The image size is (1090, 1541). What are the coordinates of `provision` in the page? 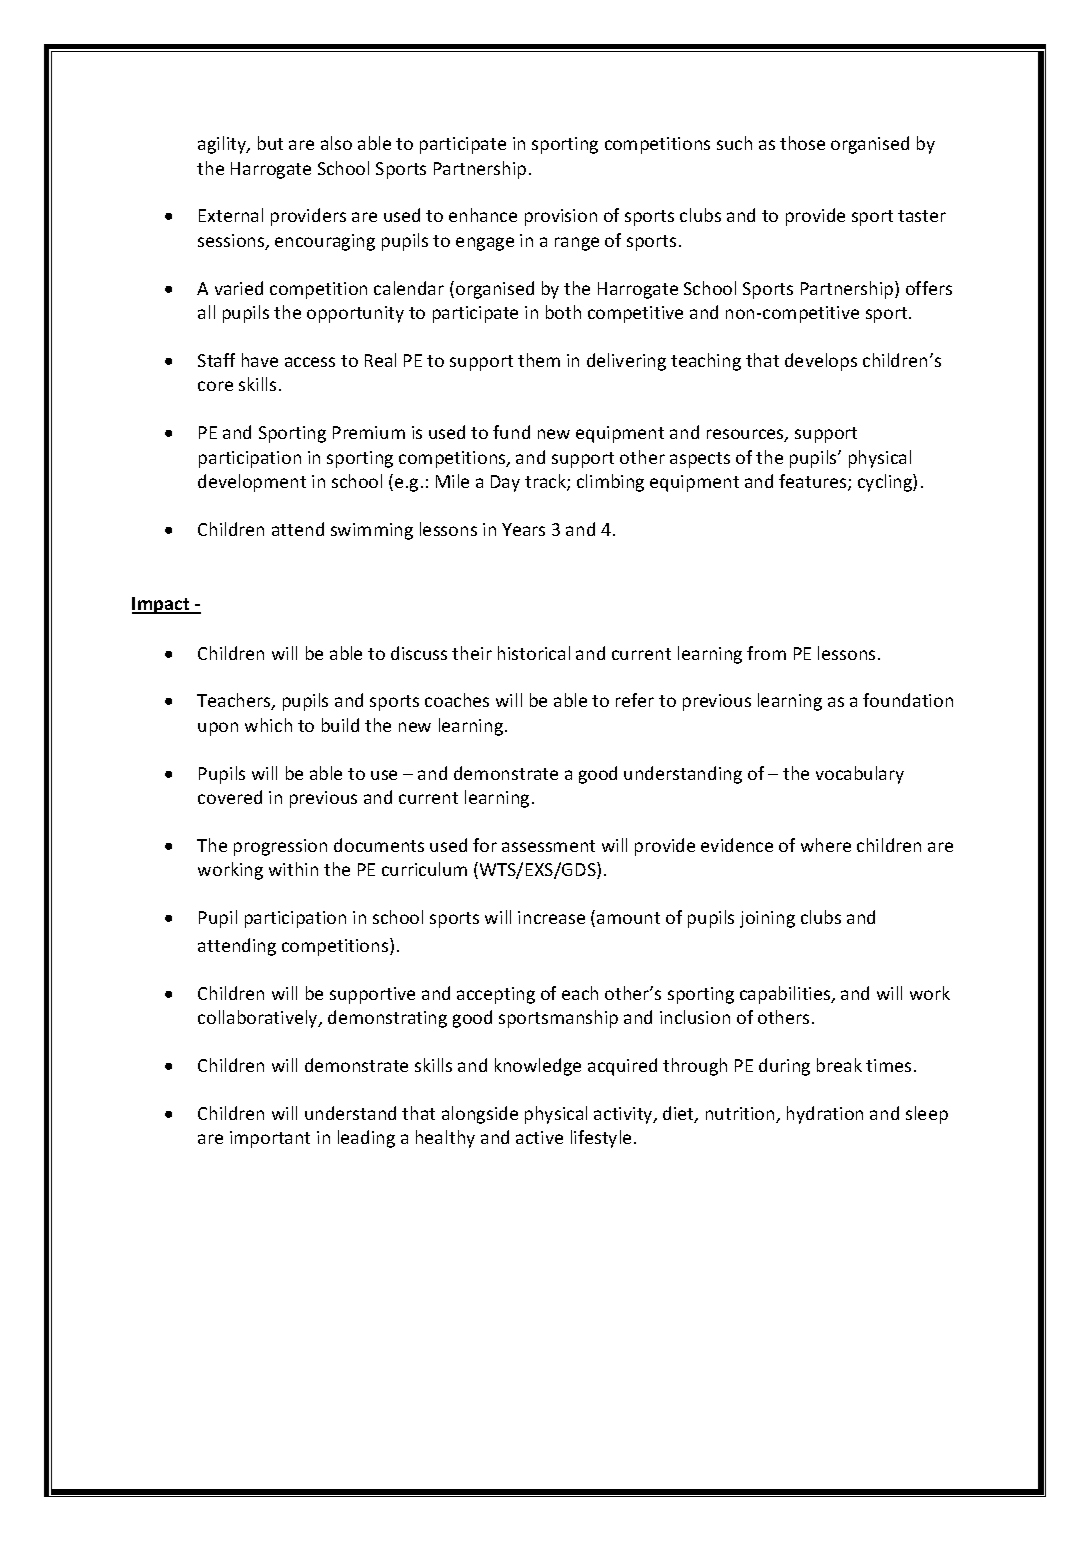 It's located at (561, 217).
